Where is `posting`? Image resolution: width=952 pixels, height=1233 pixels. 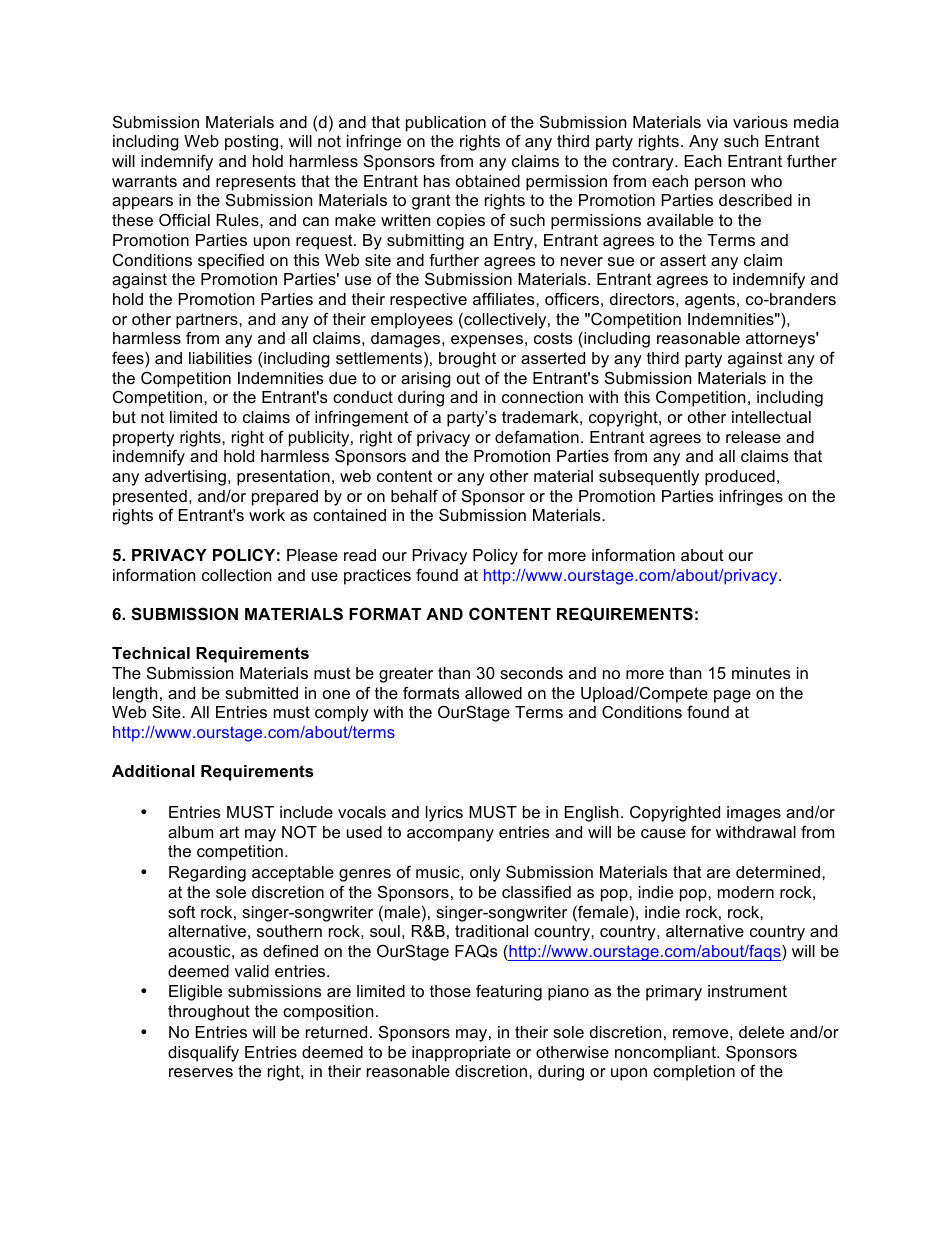
posting is located at coordinates (253, 143).
